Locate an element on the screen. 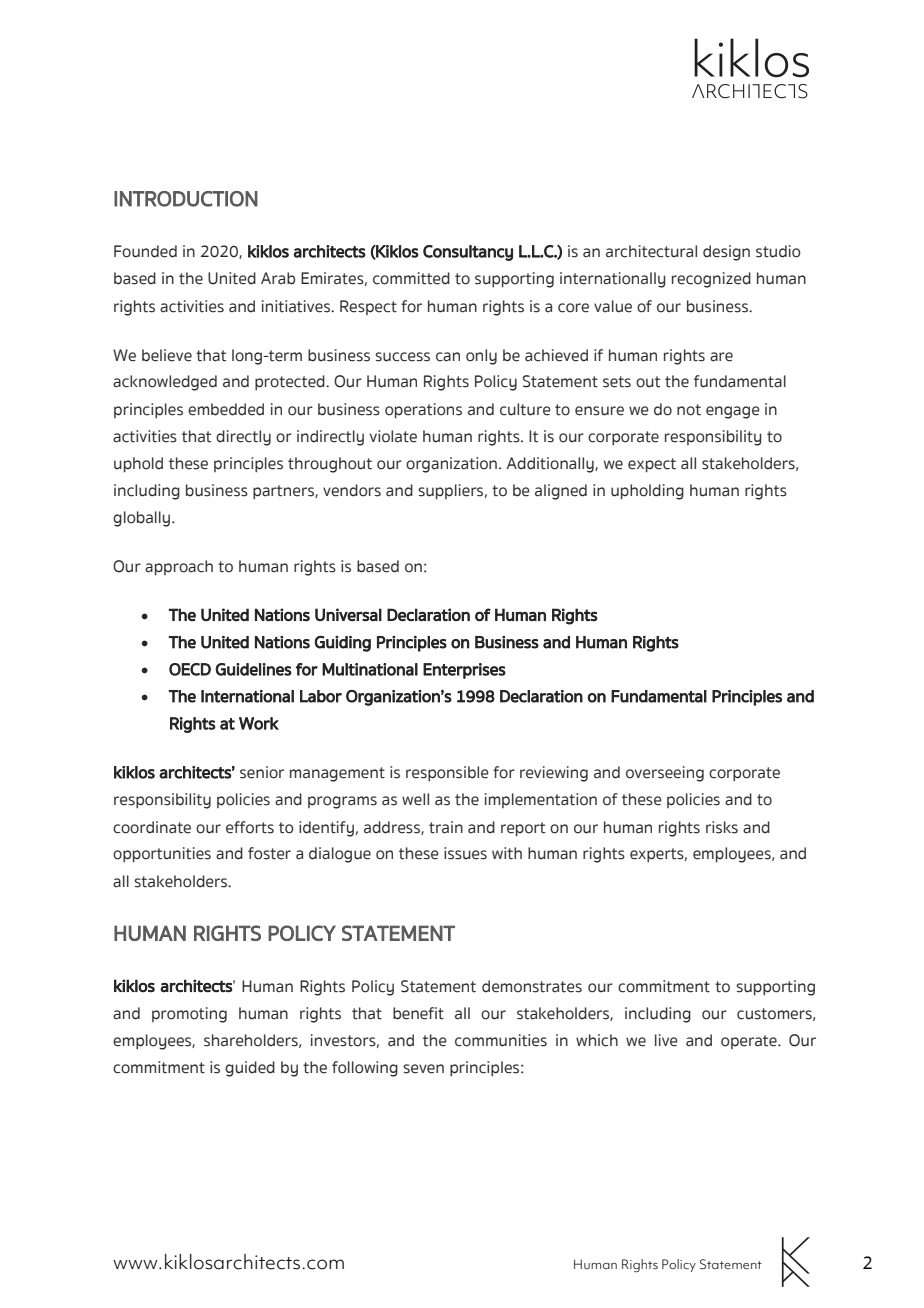 This screenshot has height=1308, width=924. issues is located at coordinates (465, 853).
